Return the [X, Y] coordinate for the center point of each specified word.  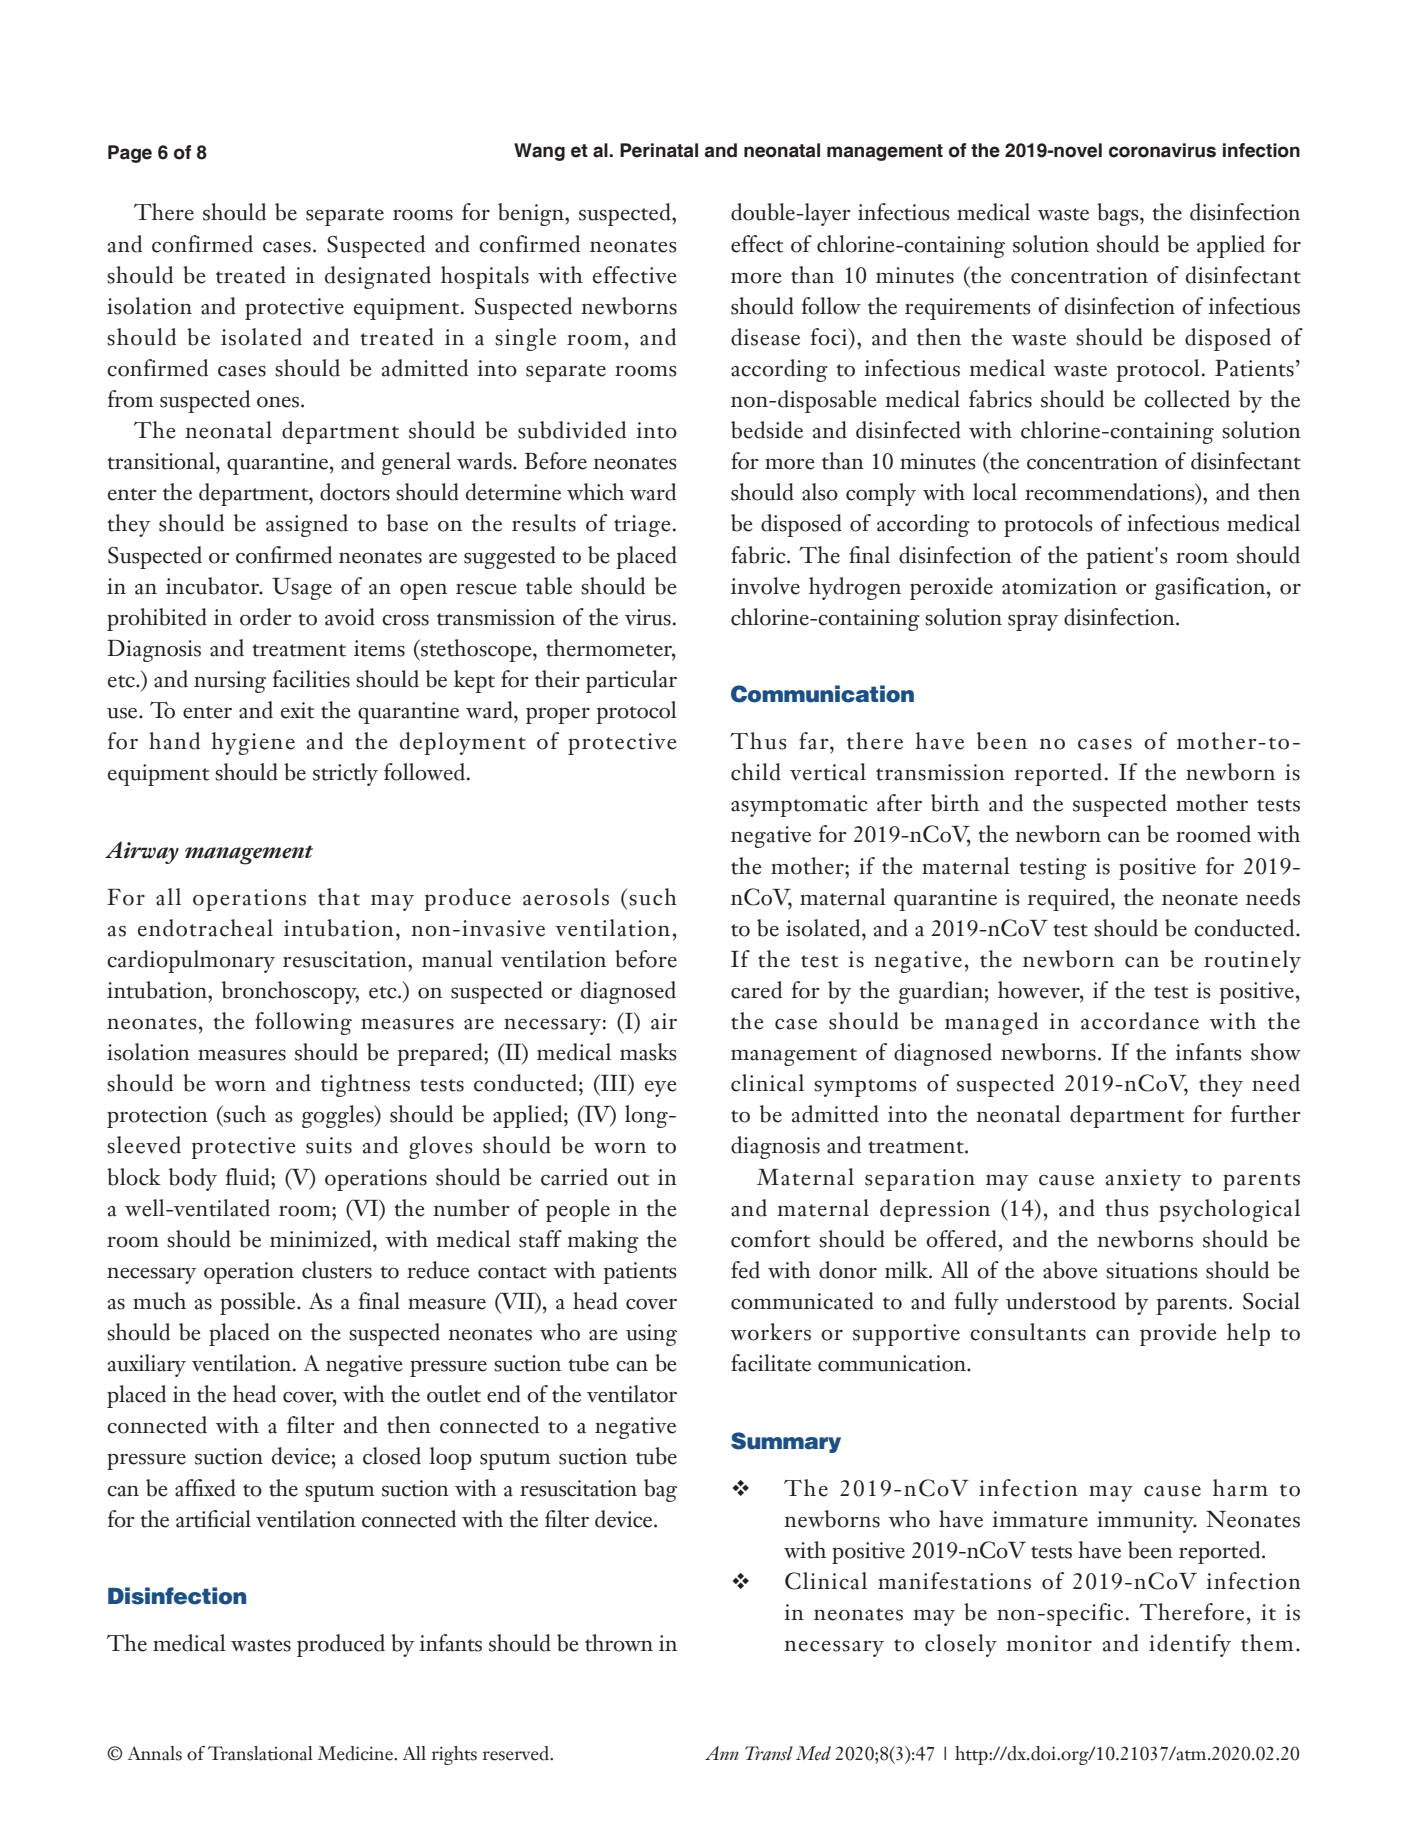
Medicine [356, 1753]
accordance [1140, 1021]
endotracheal [205, 928]
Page [130, 154]
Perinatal [659, 150]
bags [1119, 214]
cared [756, 990]
